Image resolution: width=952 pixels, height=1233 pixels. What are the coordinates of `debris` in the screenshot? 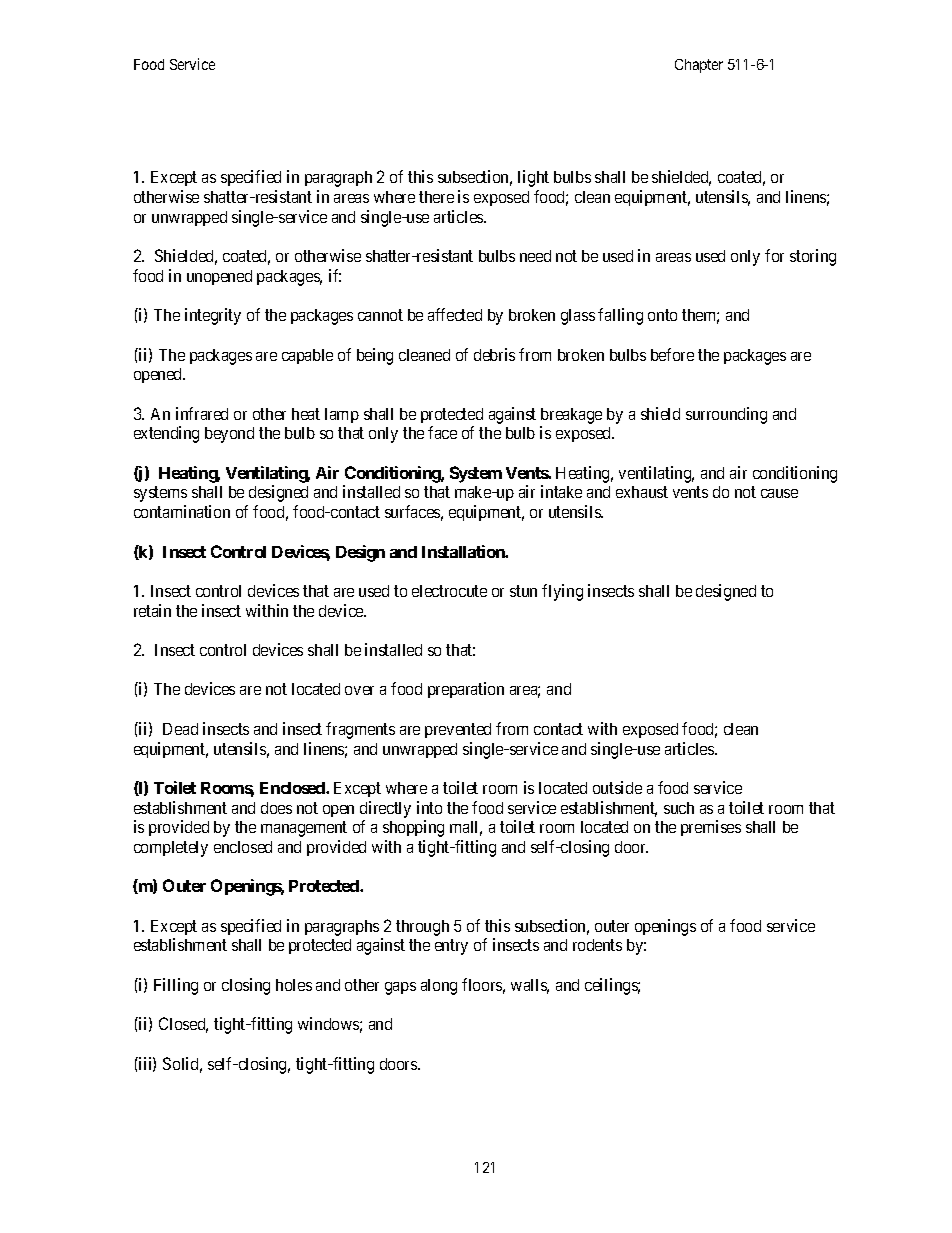 It's located at (494, 354).
